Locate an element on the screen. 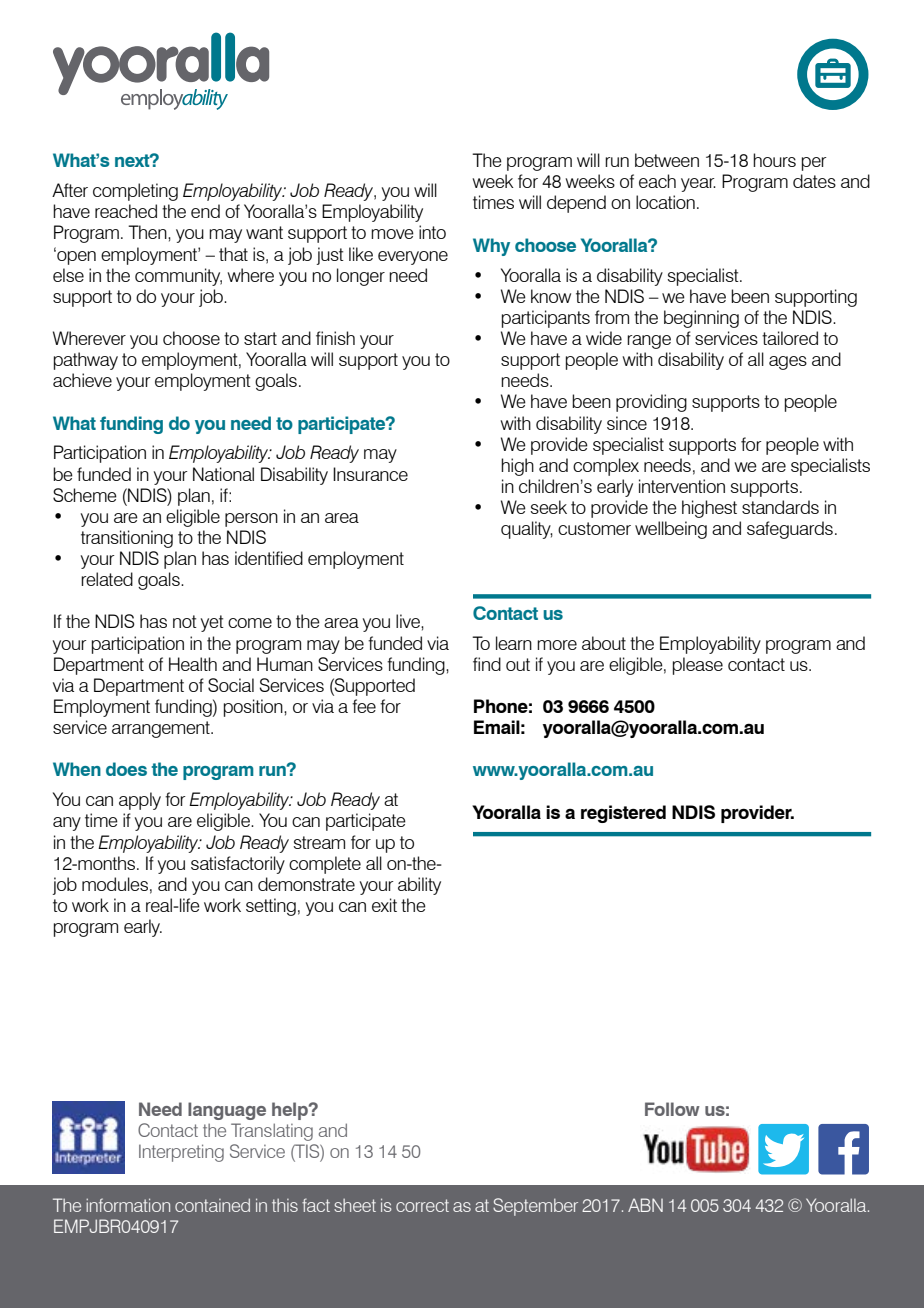 Image resolution: width=924 pixels, height=1308 pixels. into is located at coordinates (432, 232).
